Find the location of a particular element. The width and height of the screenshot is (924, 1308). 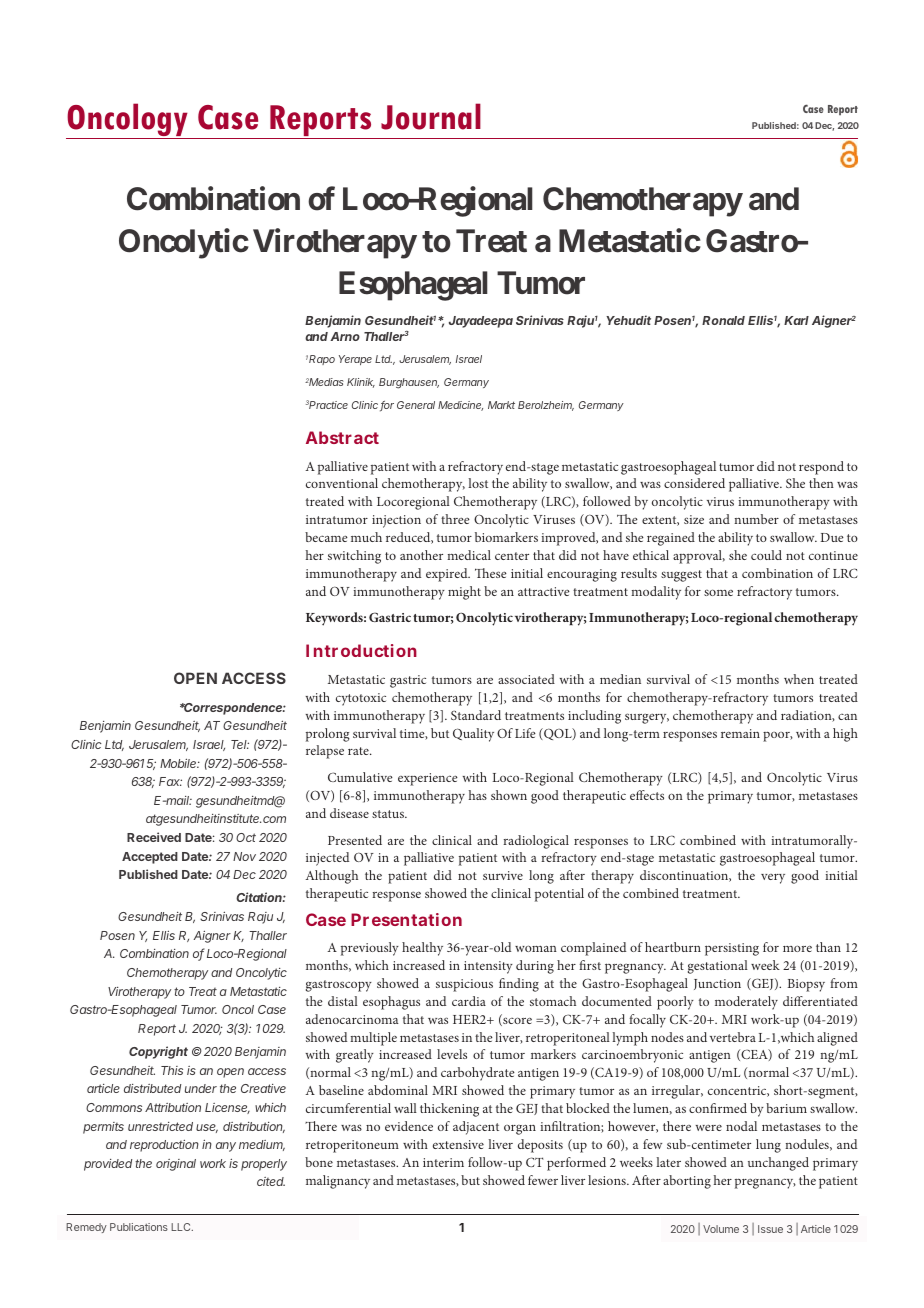

original is located at coordinates (176, 1165).
